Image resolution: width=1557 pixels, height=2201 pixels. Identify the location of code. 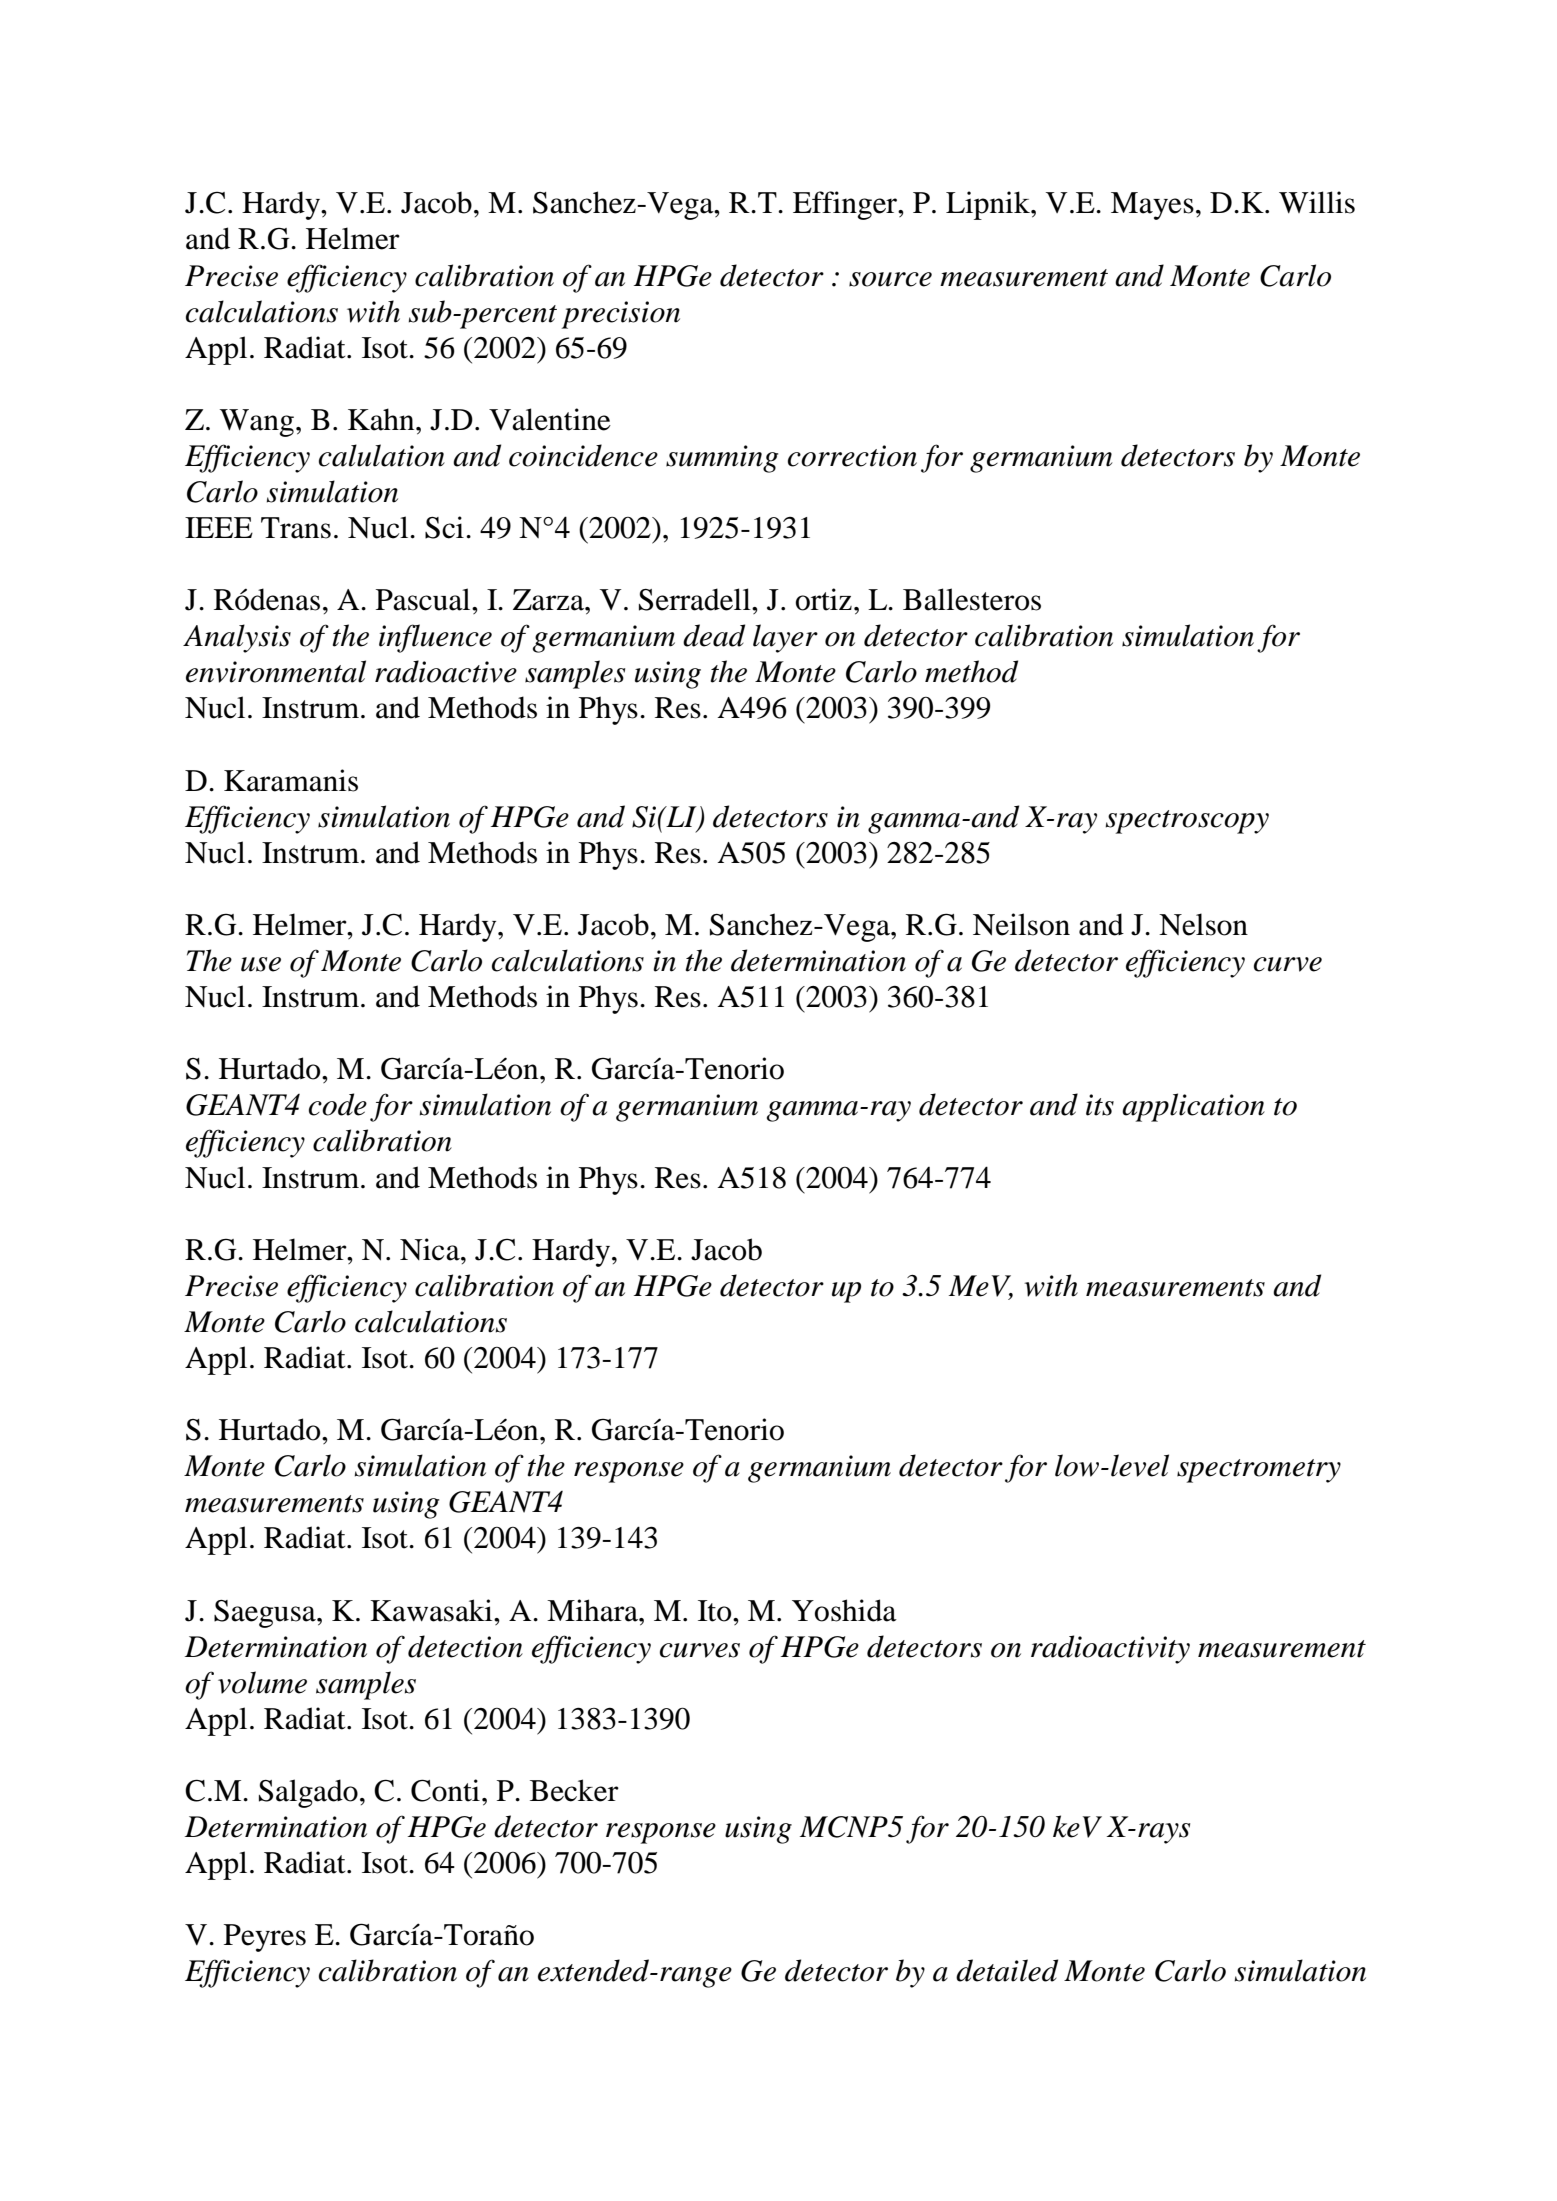
(338, 1104).
